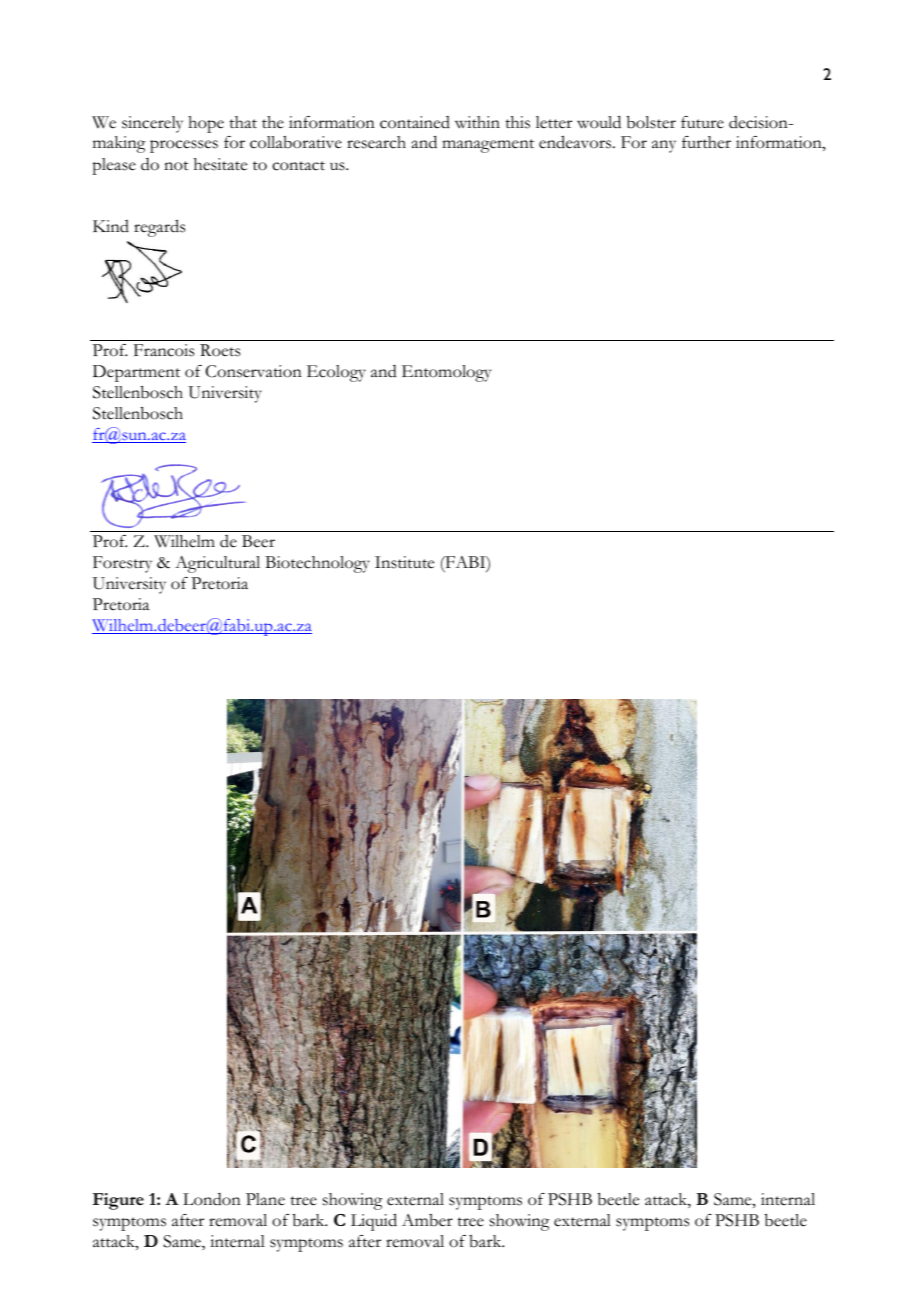 This page has width=924, height=1308. I want to click on Amber, so click(427, 1220).
